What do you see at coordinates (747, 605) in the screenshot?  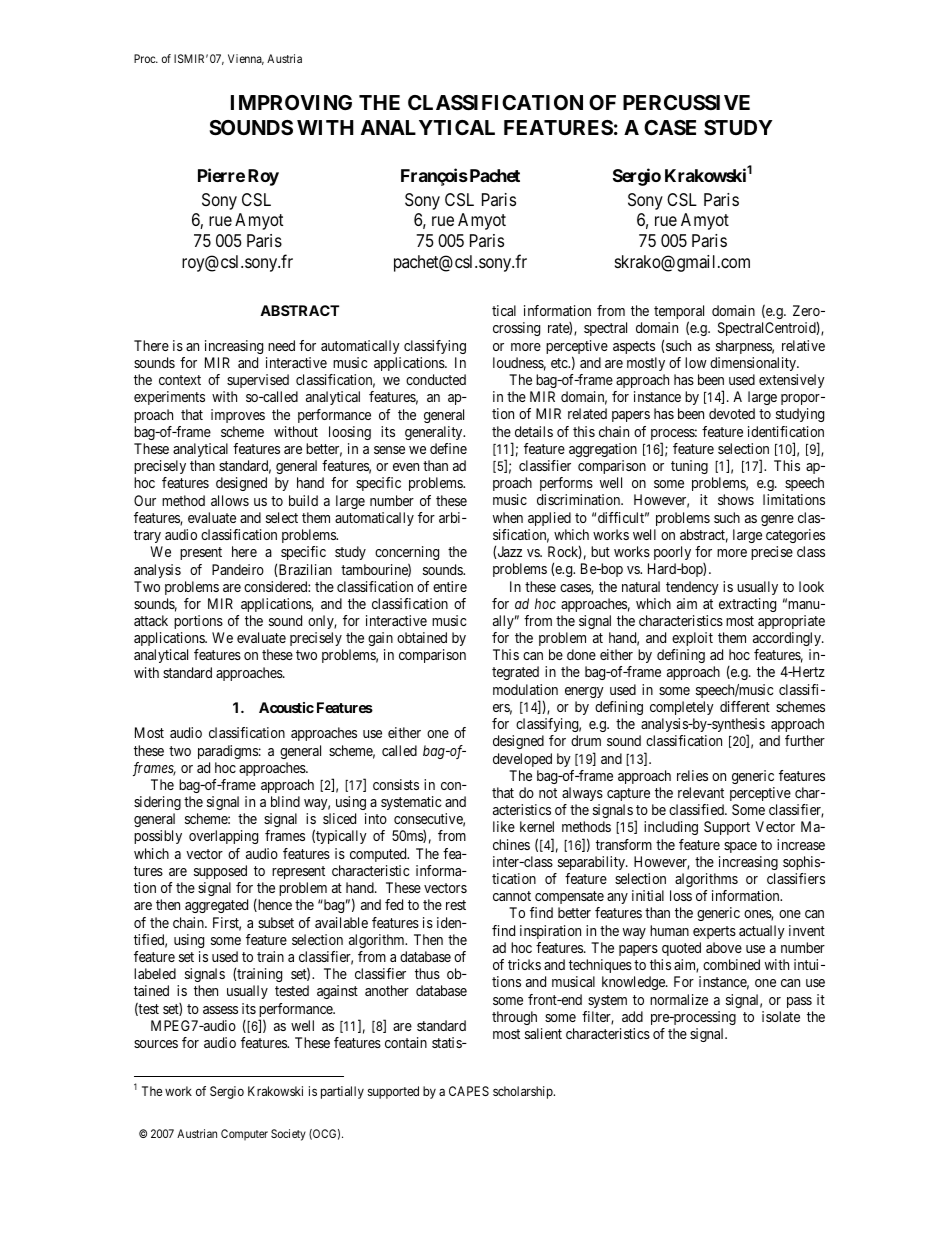 I see `extracting` at bounding box center [747, 605].
